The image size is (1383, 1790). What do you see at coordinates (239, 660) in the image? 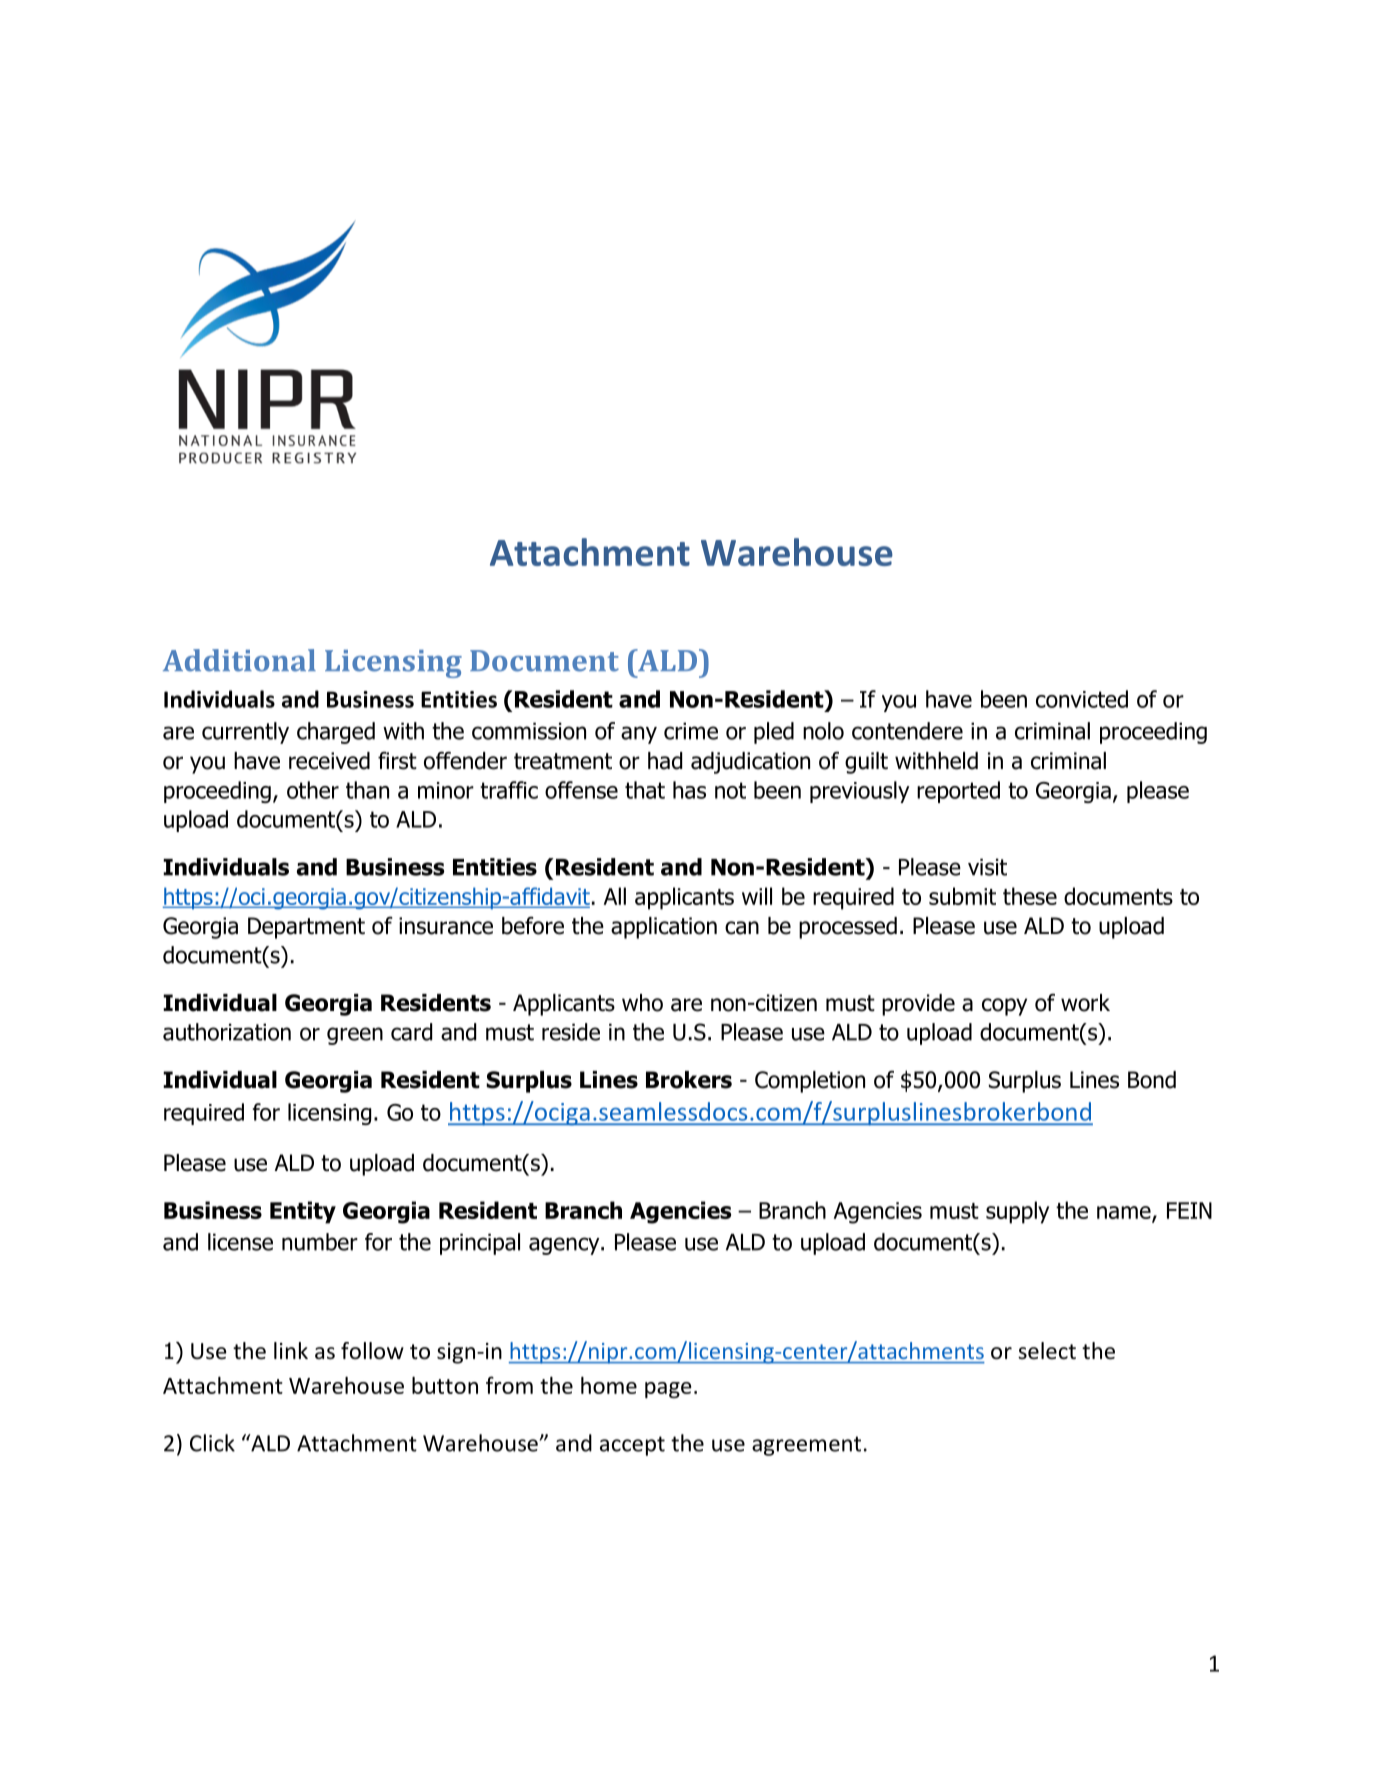
I see `Additional` at bounding box center [239, 660].
